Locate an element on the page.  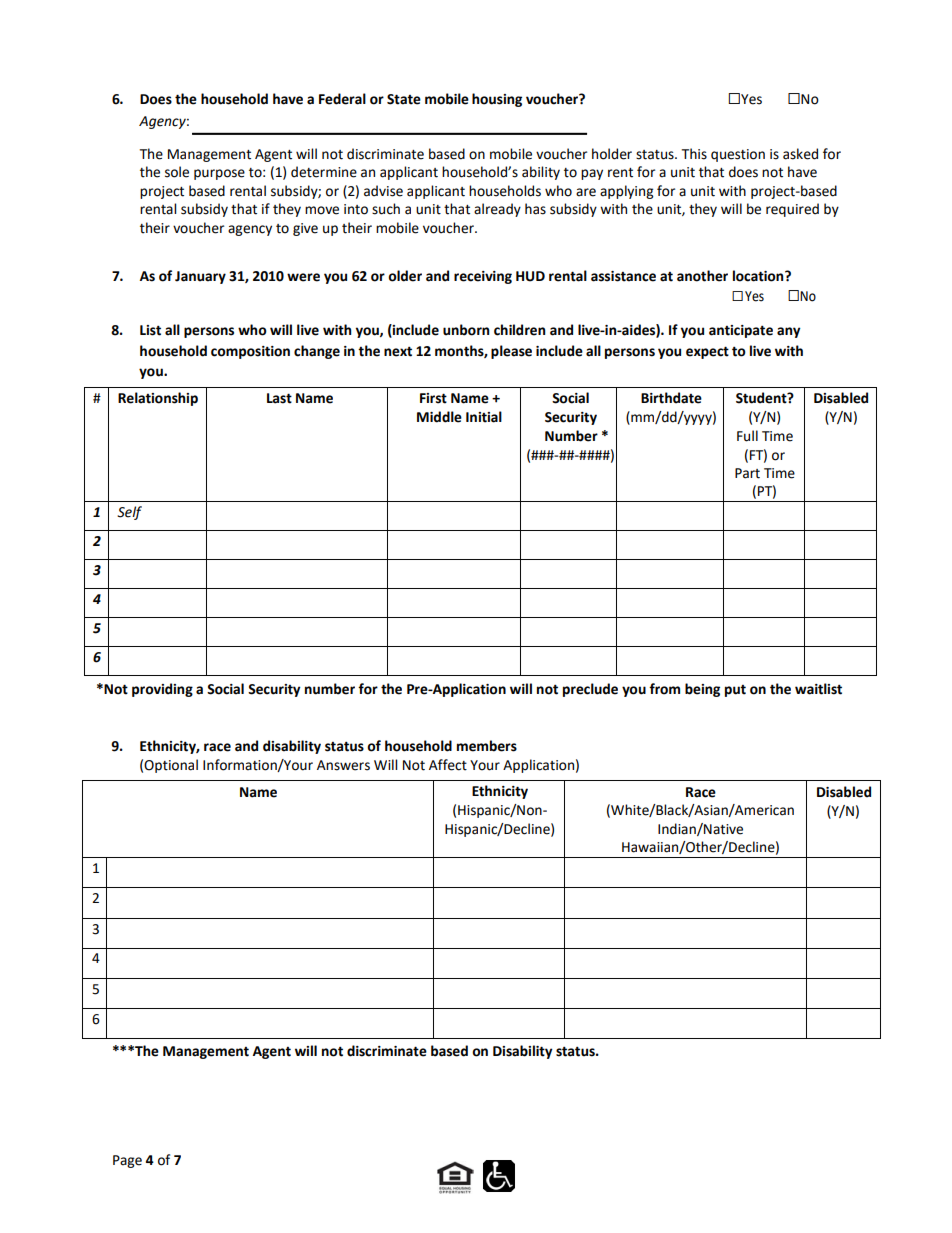
being is located at coordinates (702, 690).
